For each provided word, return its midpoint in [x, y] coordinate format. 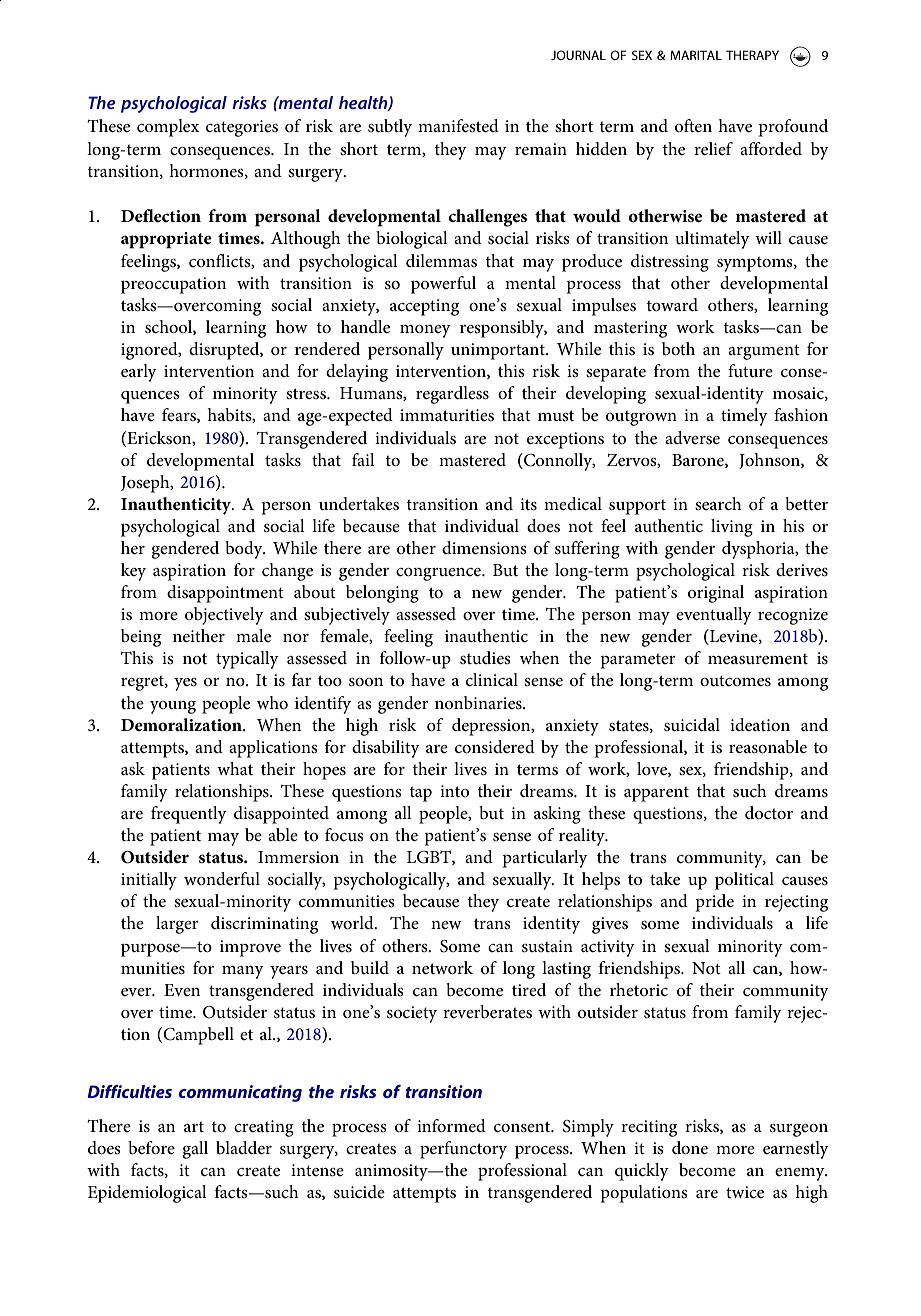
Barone [699, 461]
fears [180, 415]
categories [242, 128]
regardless [452, 395]
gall [195, 1150]
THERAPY [752, 55]
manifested [458, 126]
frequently [189, 815]
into [454, 791]
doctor [769, 813]
